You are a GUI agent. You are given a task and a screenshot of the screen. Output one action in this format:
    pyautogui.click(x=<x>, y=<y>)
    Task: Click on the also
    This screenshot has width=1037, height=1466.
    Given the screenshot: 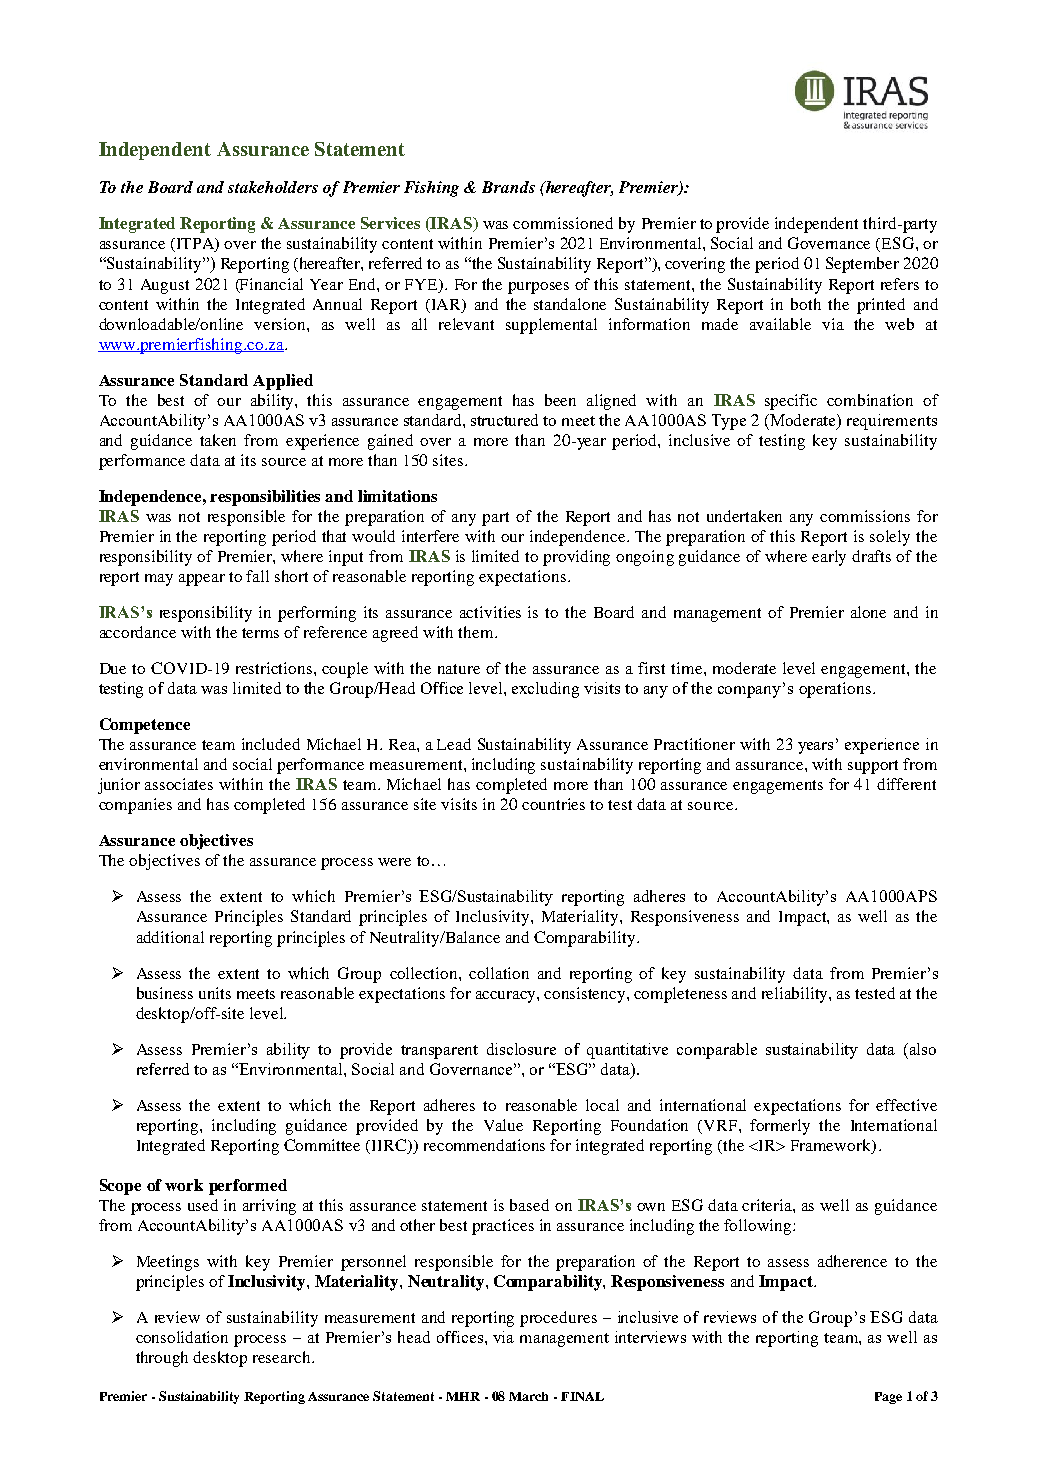 What is the action you would take?
    pyautogui.click(x=923, y=1049)
